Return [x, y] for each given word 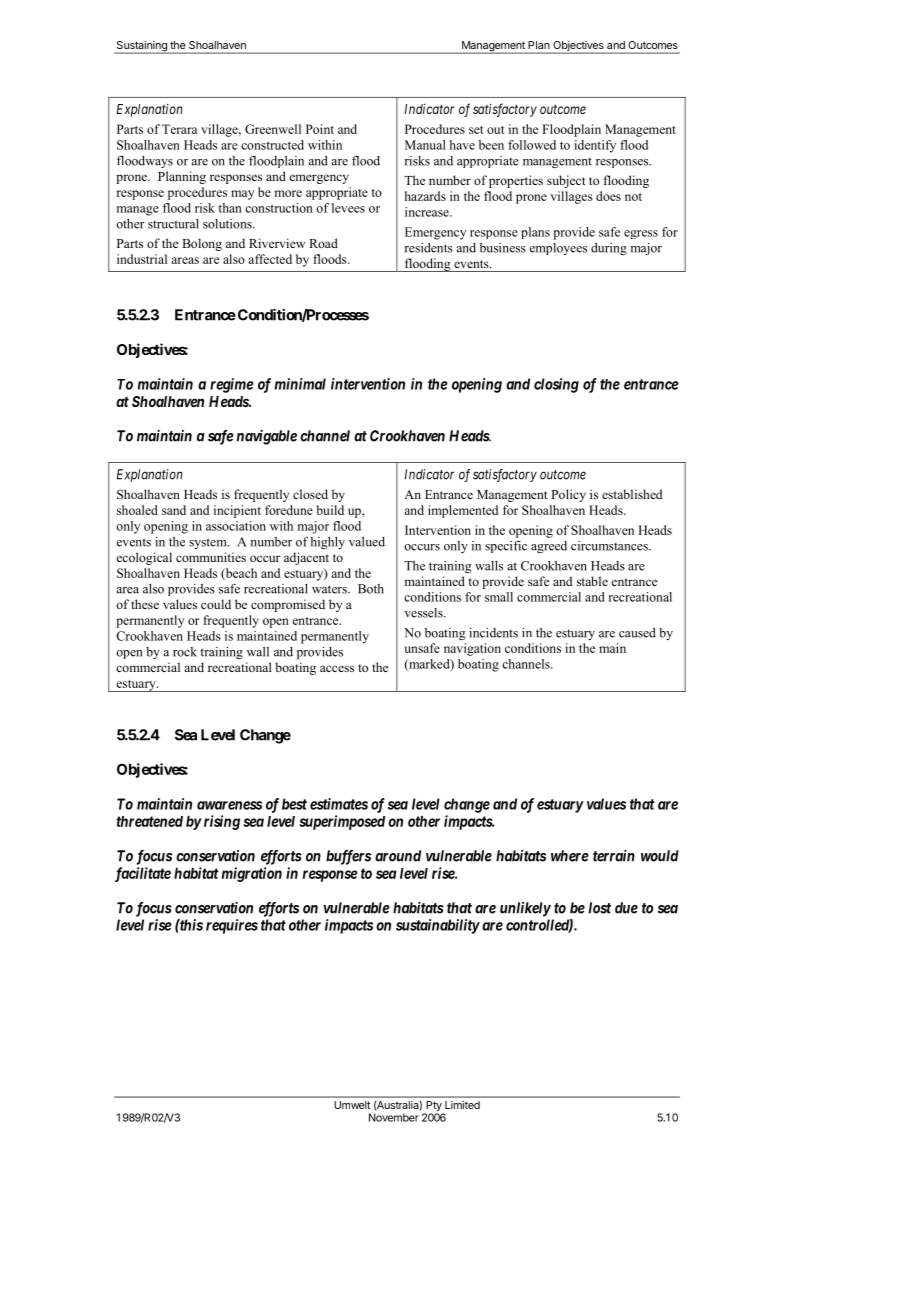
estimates [339, 804]
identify [595, 146]
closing [556, 385]
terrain [614, 856]
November [394, 1117]
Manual [425, 145]
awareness [229, 805]
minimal [300, 384]
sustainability [438, 926]
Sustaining [141, 47]
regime [232, 385]
